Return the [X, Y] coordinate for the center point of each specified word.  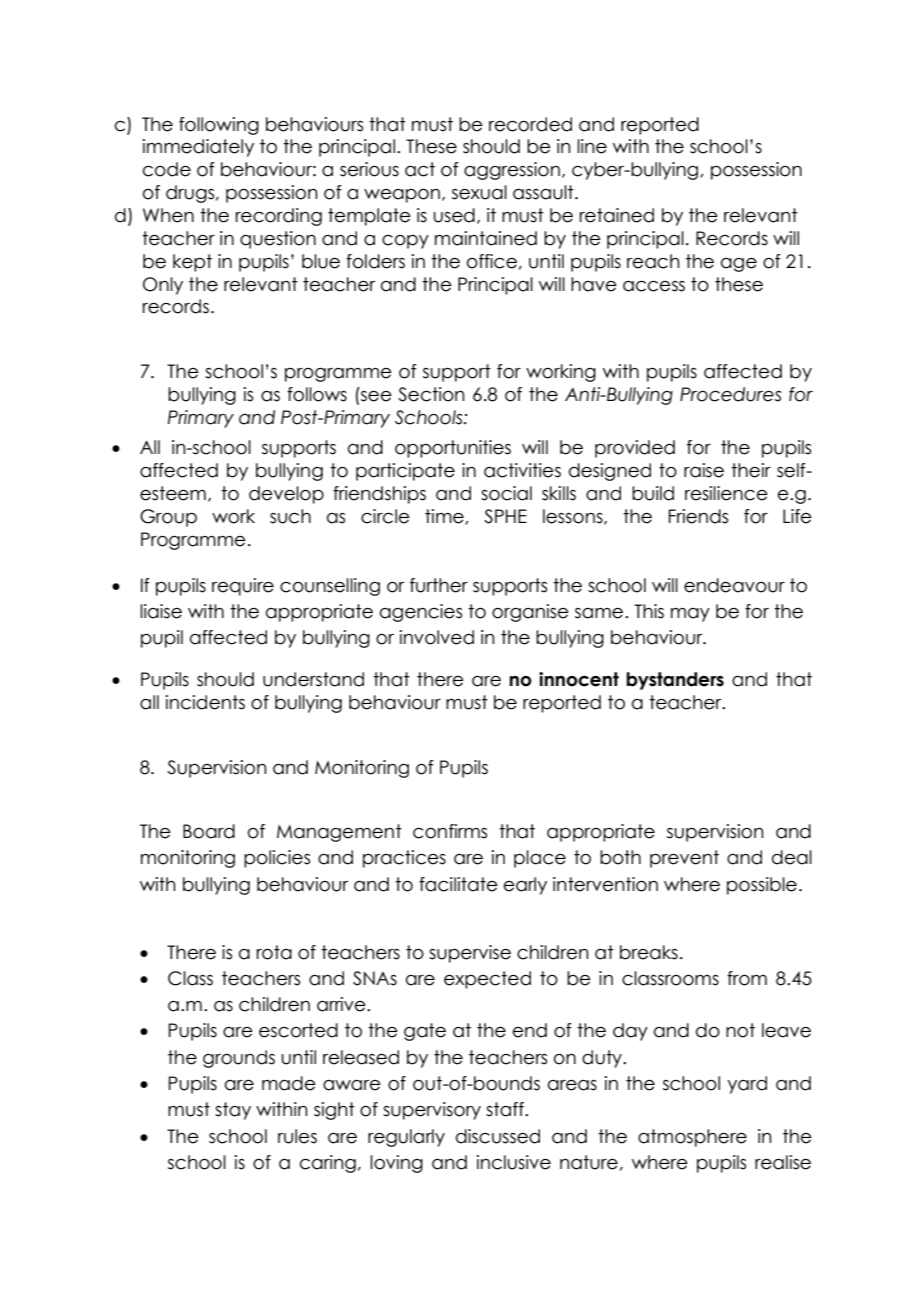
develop [286, 495]
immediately [198, 148]
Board [209, 831]
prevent [684, 859]
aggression [512, 171]
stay [233, 1111]
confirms [450, 831]
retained [617, 215]
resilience [726, 493]
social [506, 493]
